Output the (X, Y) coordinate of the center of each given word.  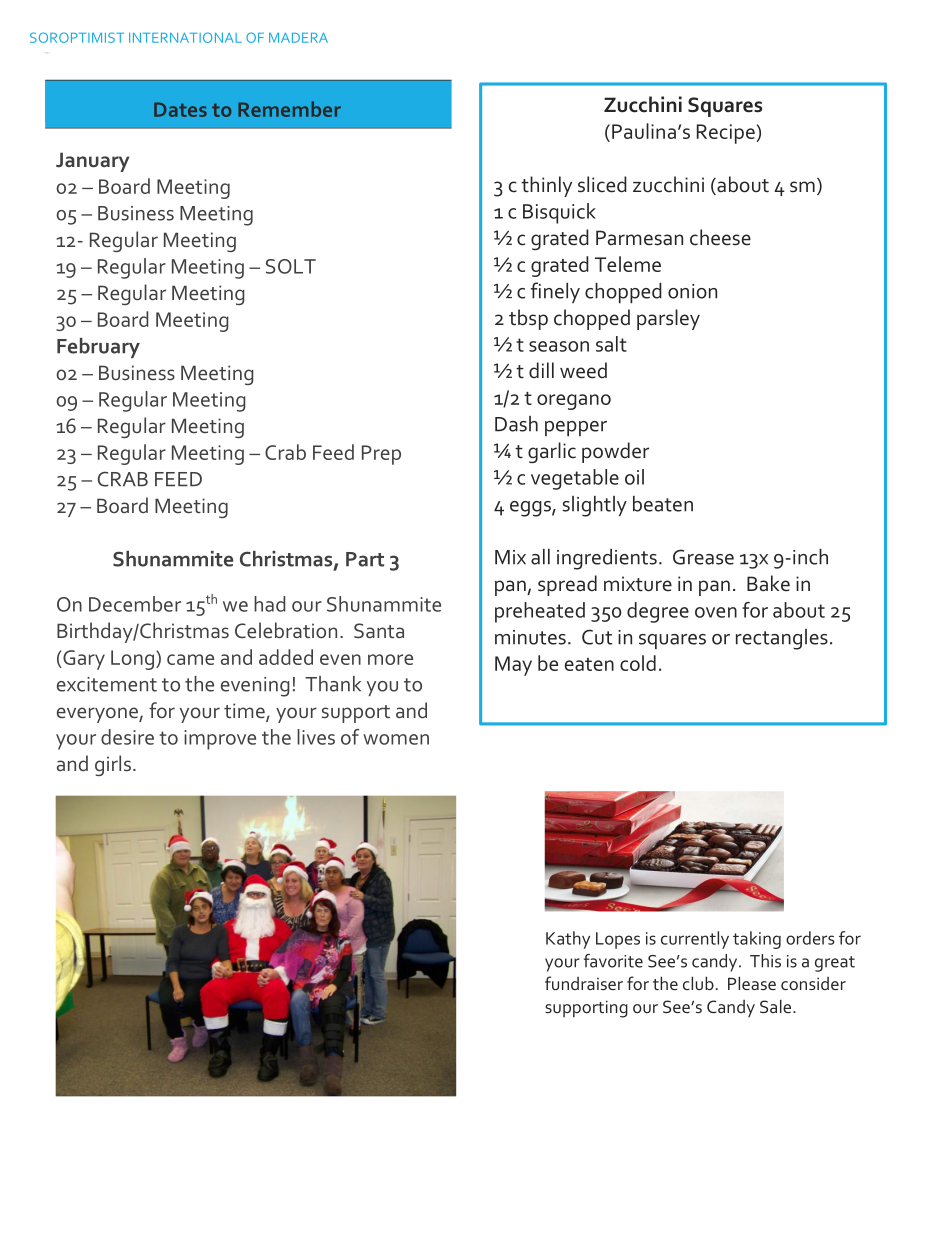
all (540, 557)
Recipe (727, 134)
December (135, 604)
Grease (703, 557)
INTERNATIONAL (185, 37)
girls (113, 765)
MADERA (298, 38)
